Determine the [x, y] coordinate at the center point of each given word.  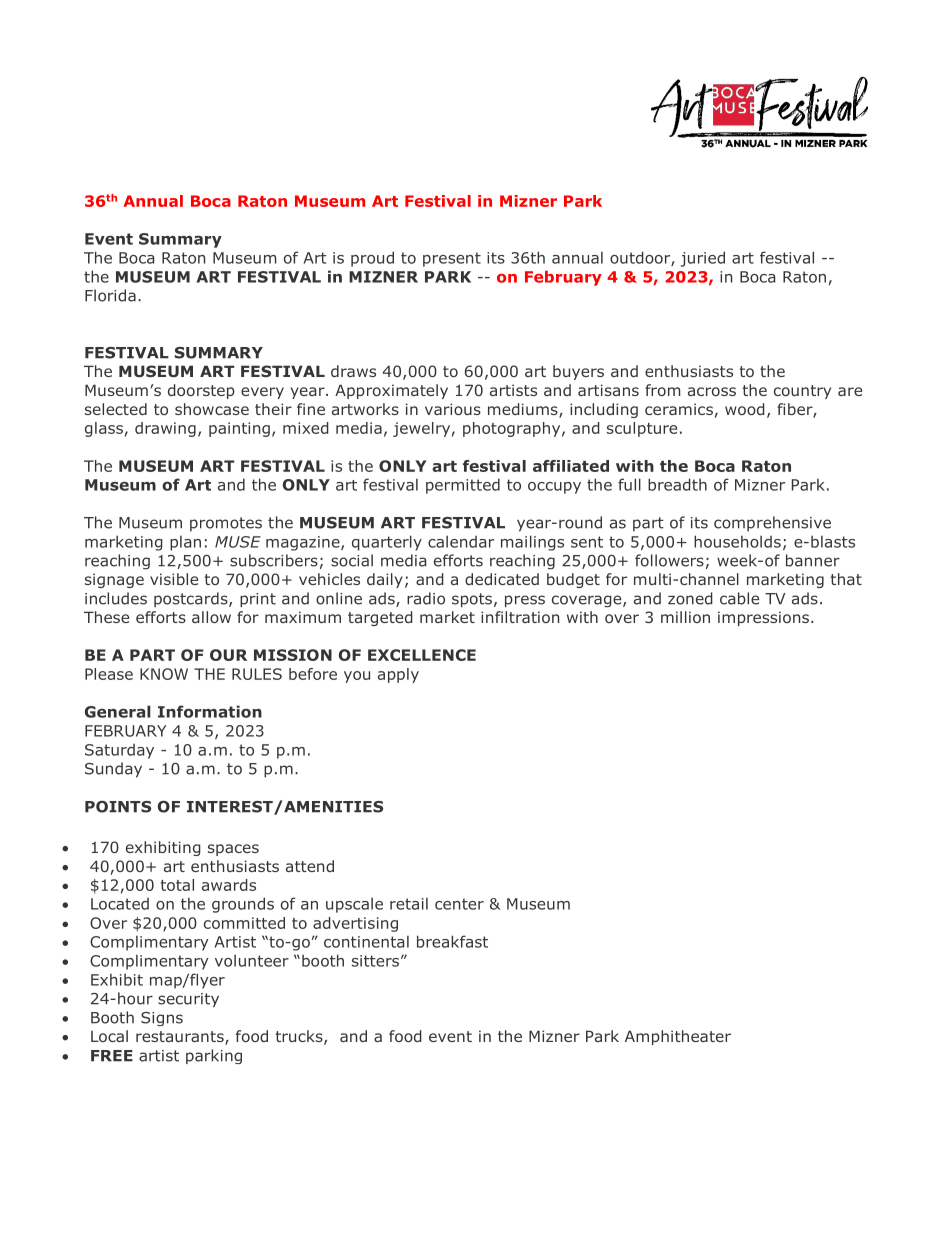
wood [745, 409]
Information [210, 711]
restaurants [181, 1038]
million [685, 617]
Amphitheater [678, 1037]
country [802, 392]
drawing [165, 429]
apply [398, 675]
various [453, 409]
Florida [110, 295]
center [459, 904]
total [177, 885]
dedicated [502, 579]
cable [739, 598]
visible [174, 579]
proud [372, 259]
